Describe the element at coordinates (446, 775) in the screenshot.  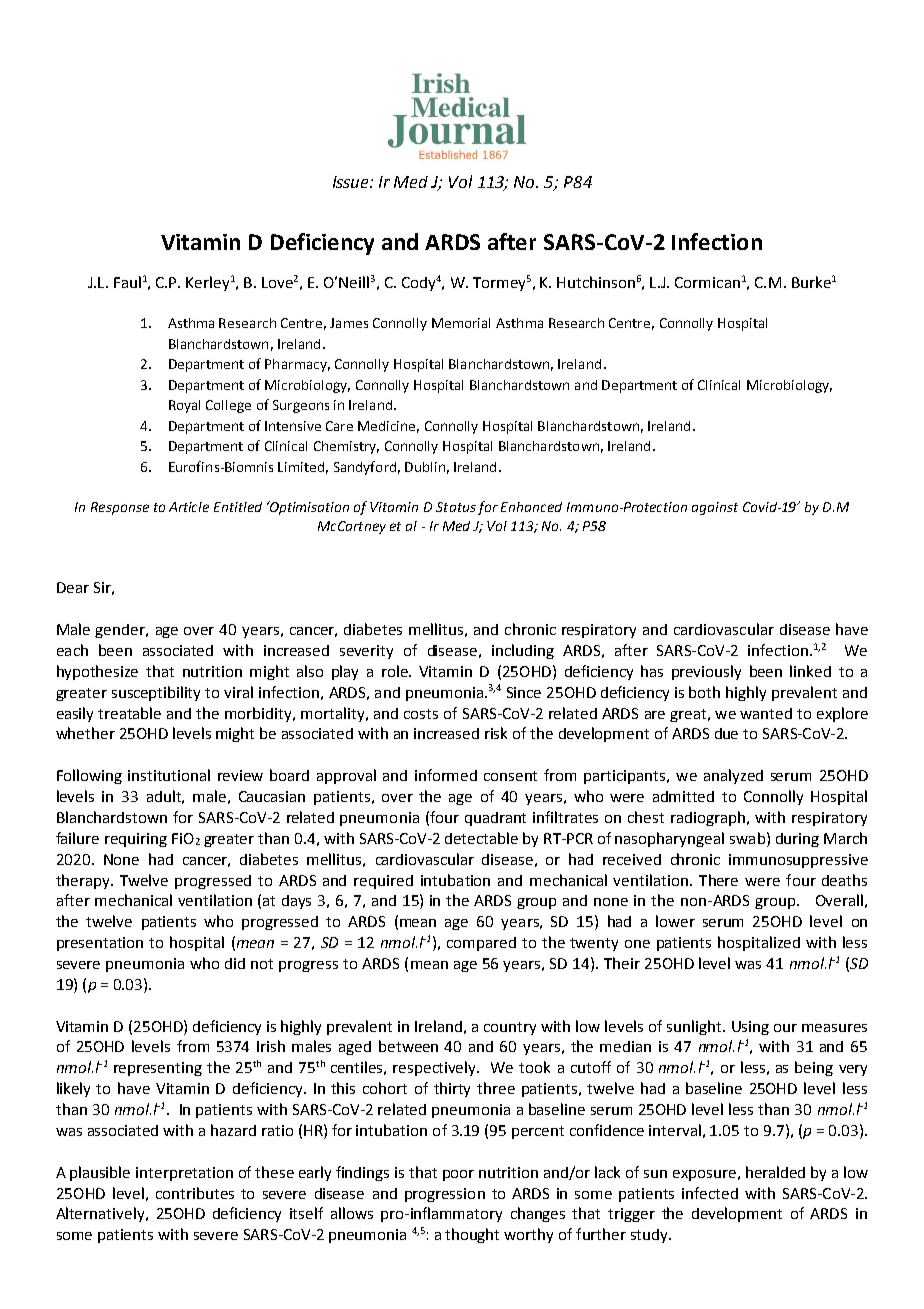
I see `informed` at that location.
